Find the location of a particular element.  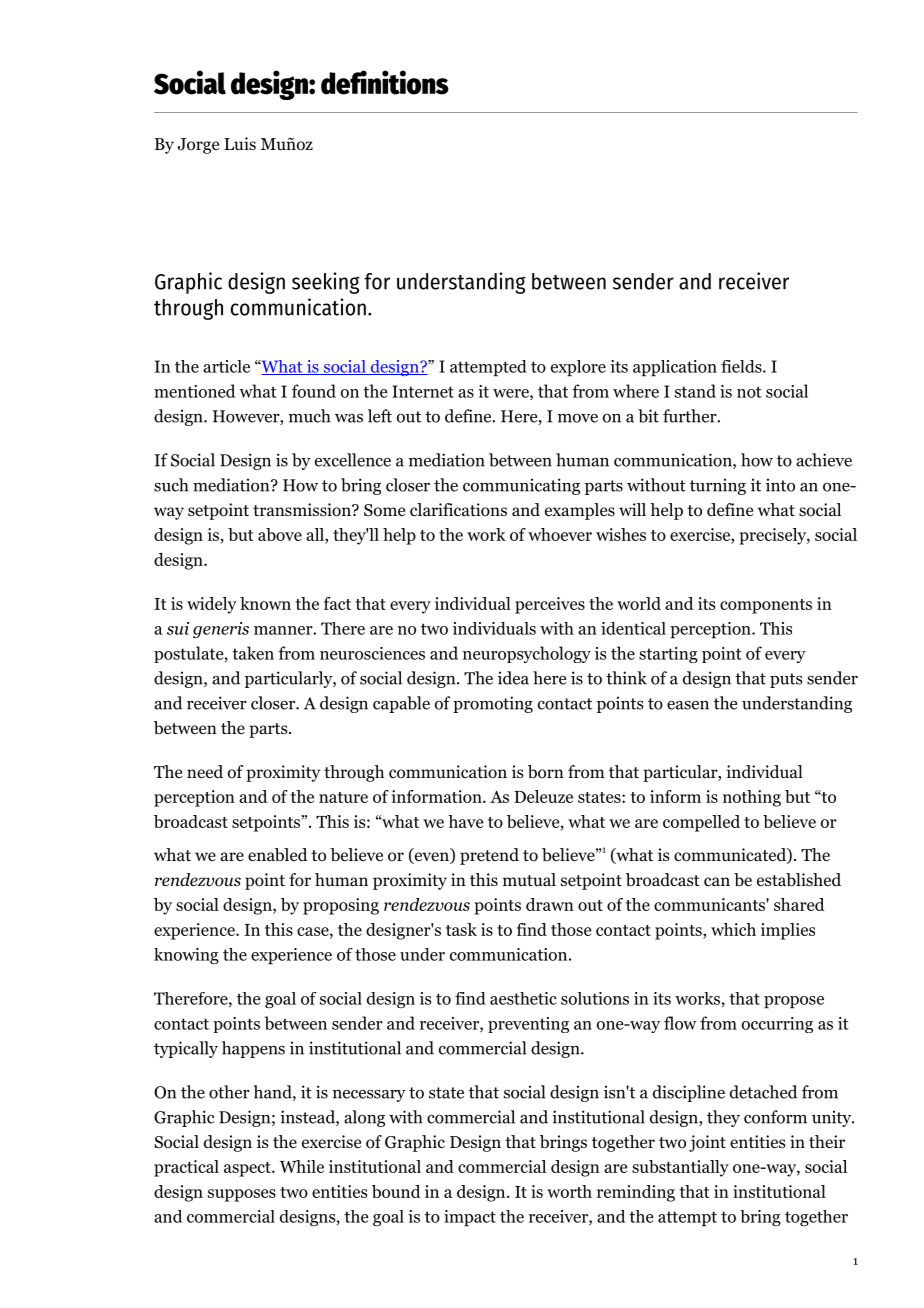

definitions is located at coordinates (385, 82).
